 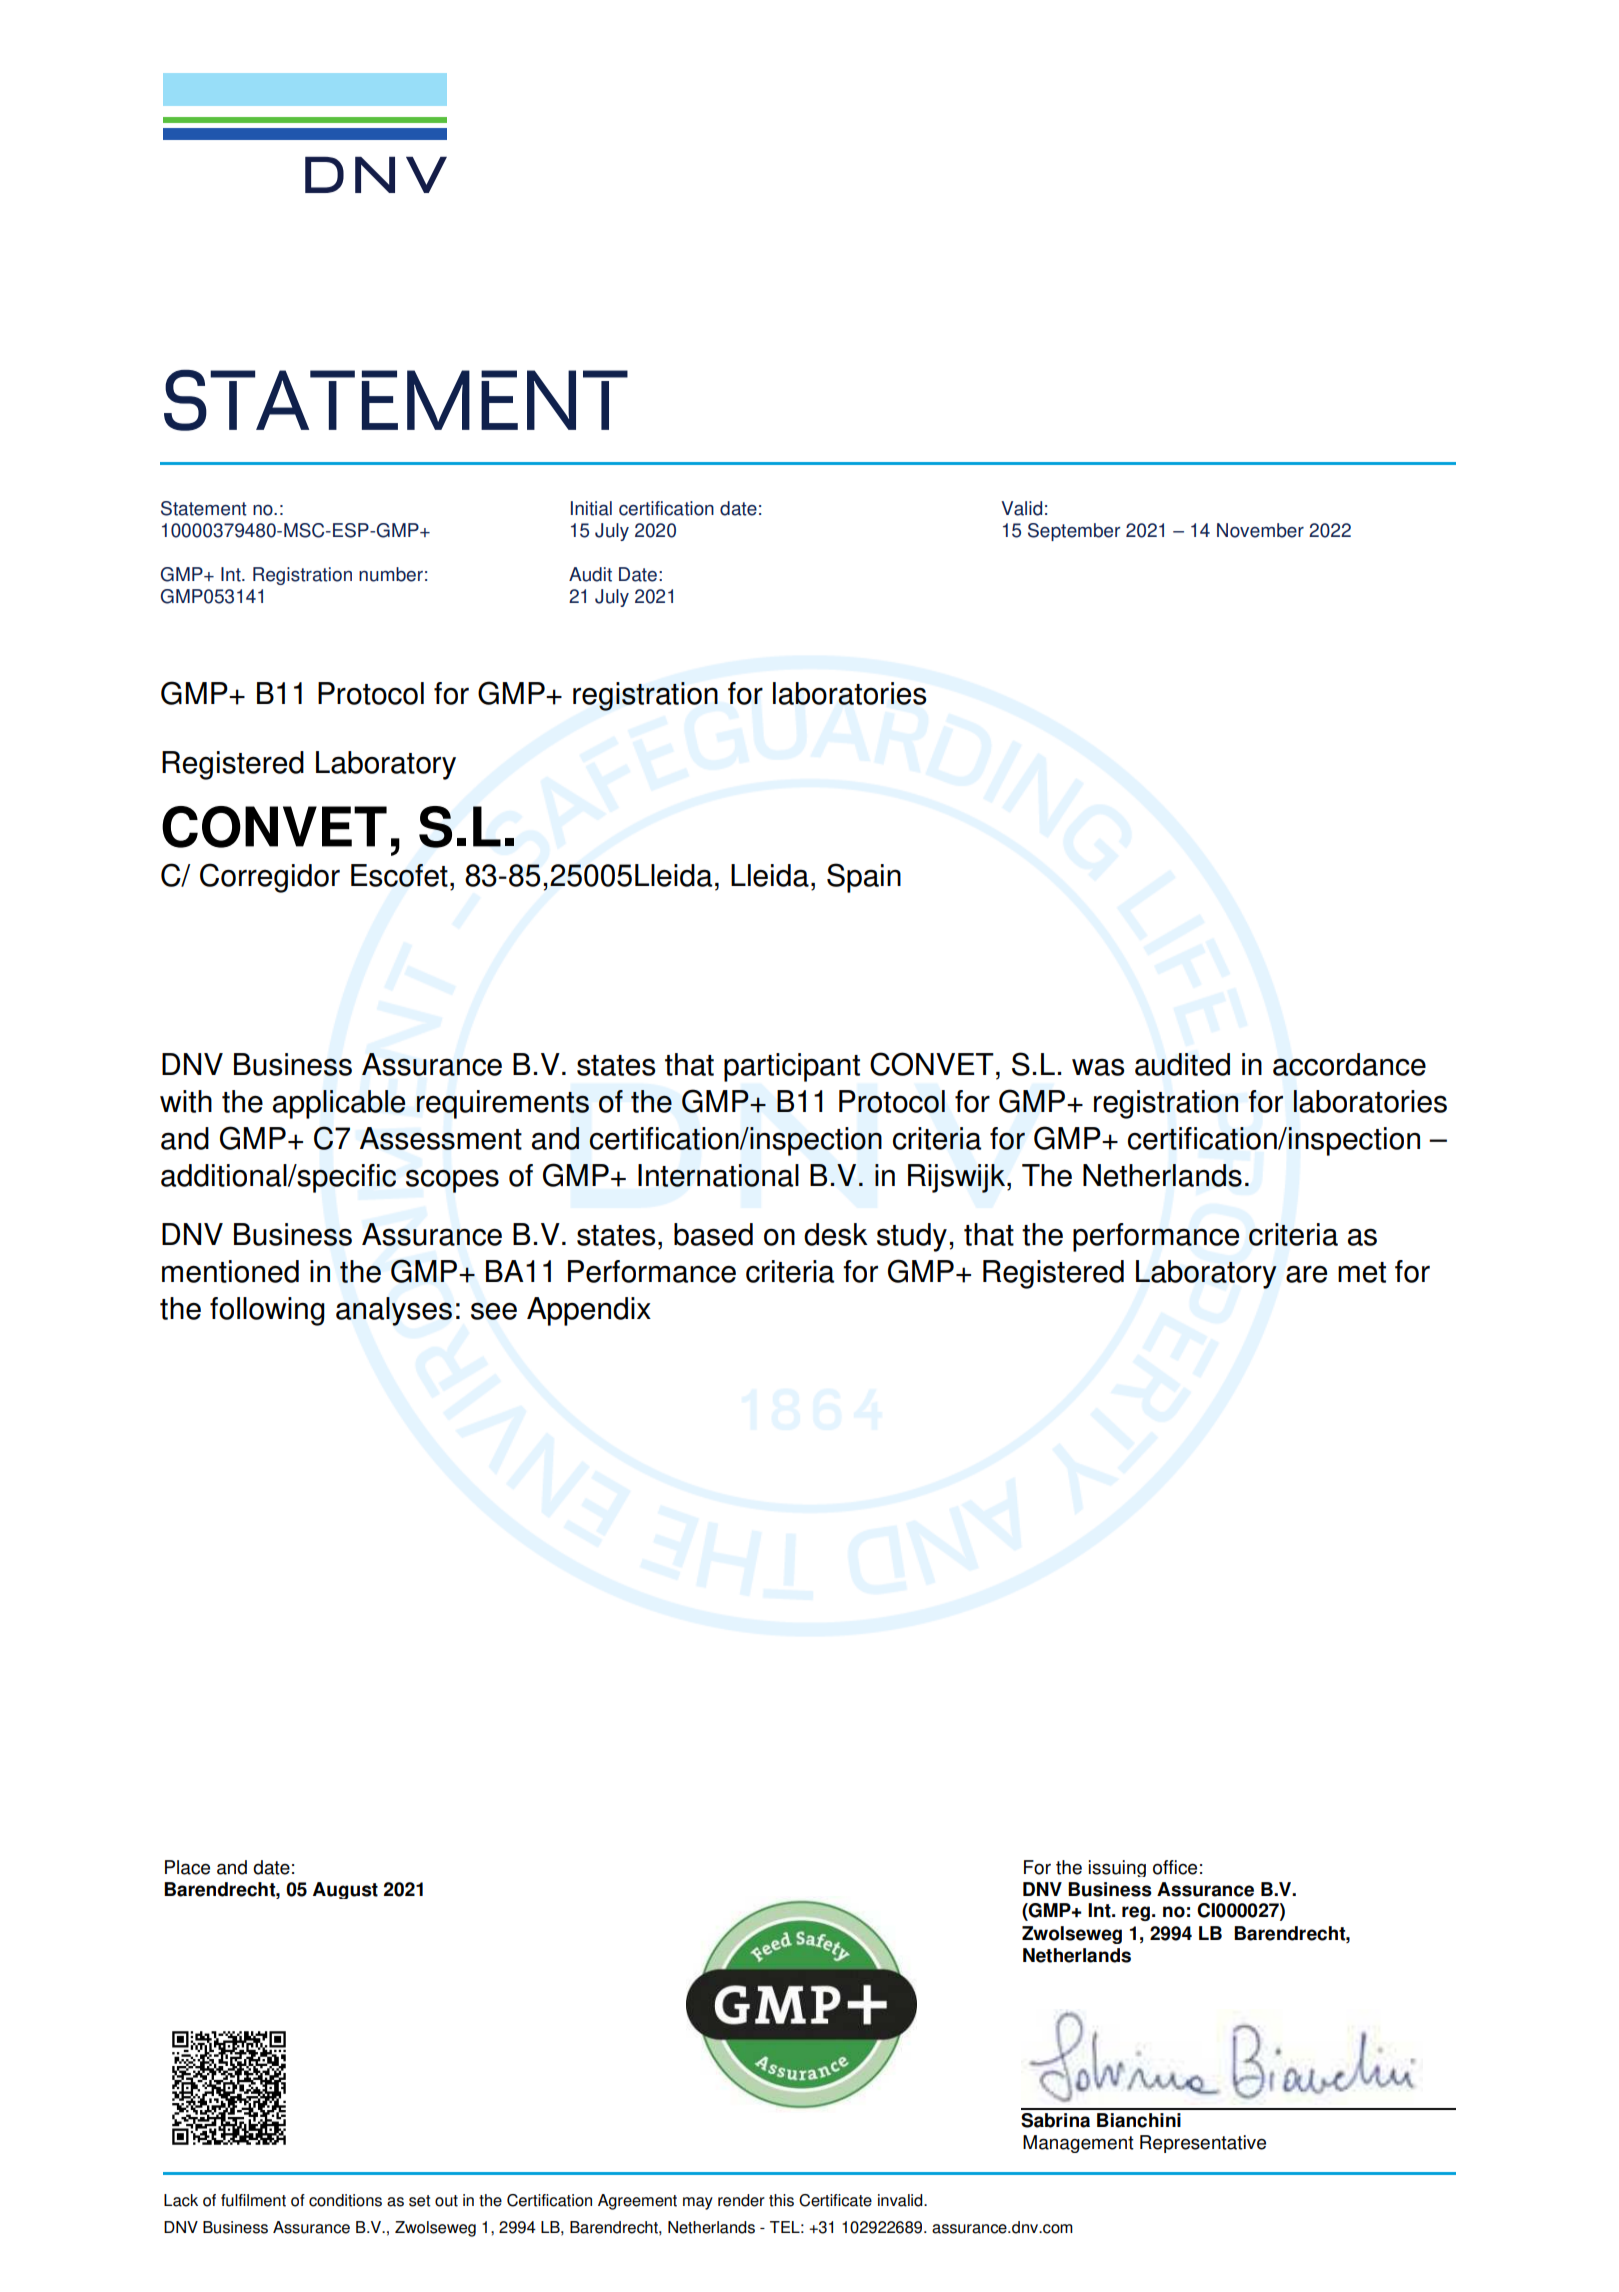 I want to click on Appendix, so click(x=589, y=1311).
